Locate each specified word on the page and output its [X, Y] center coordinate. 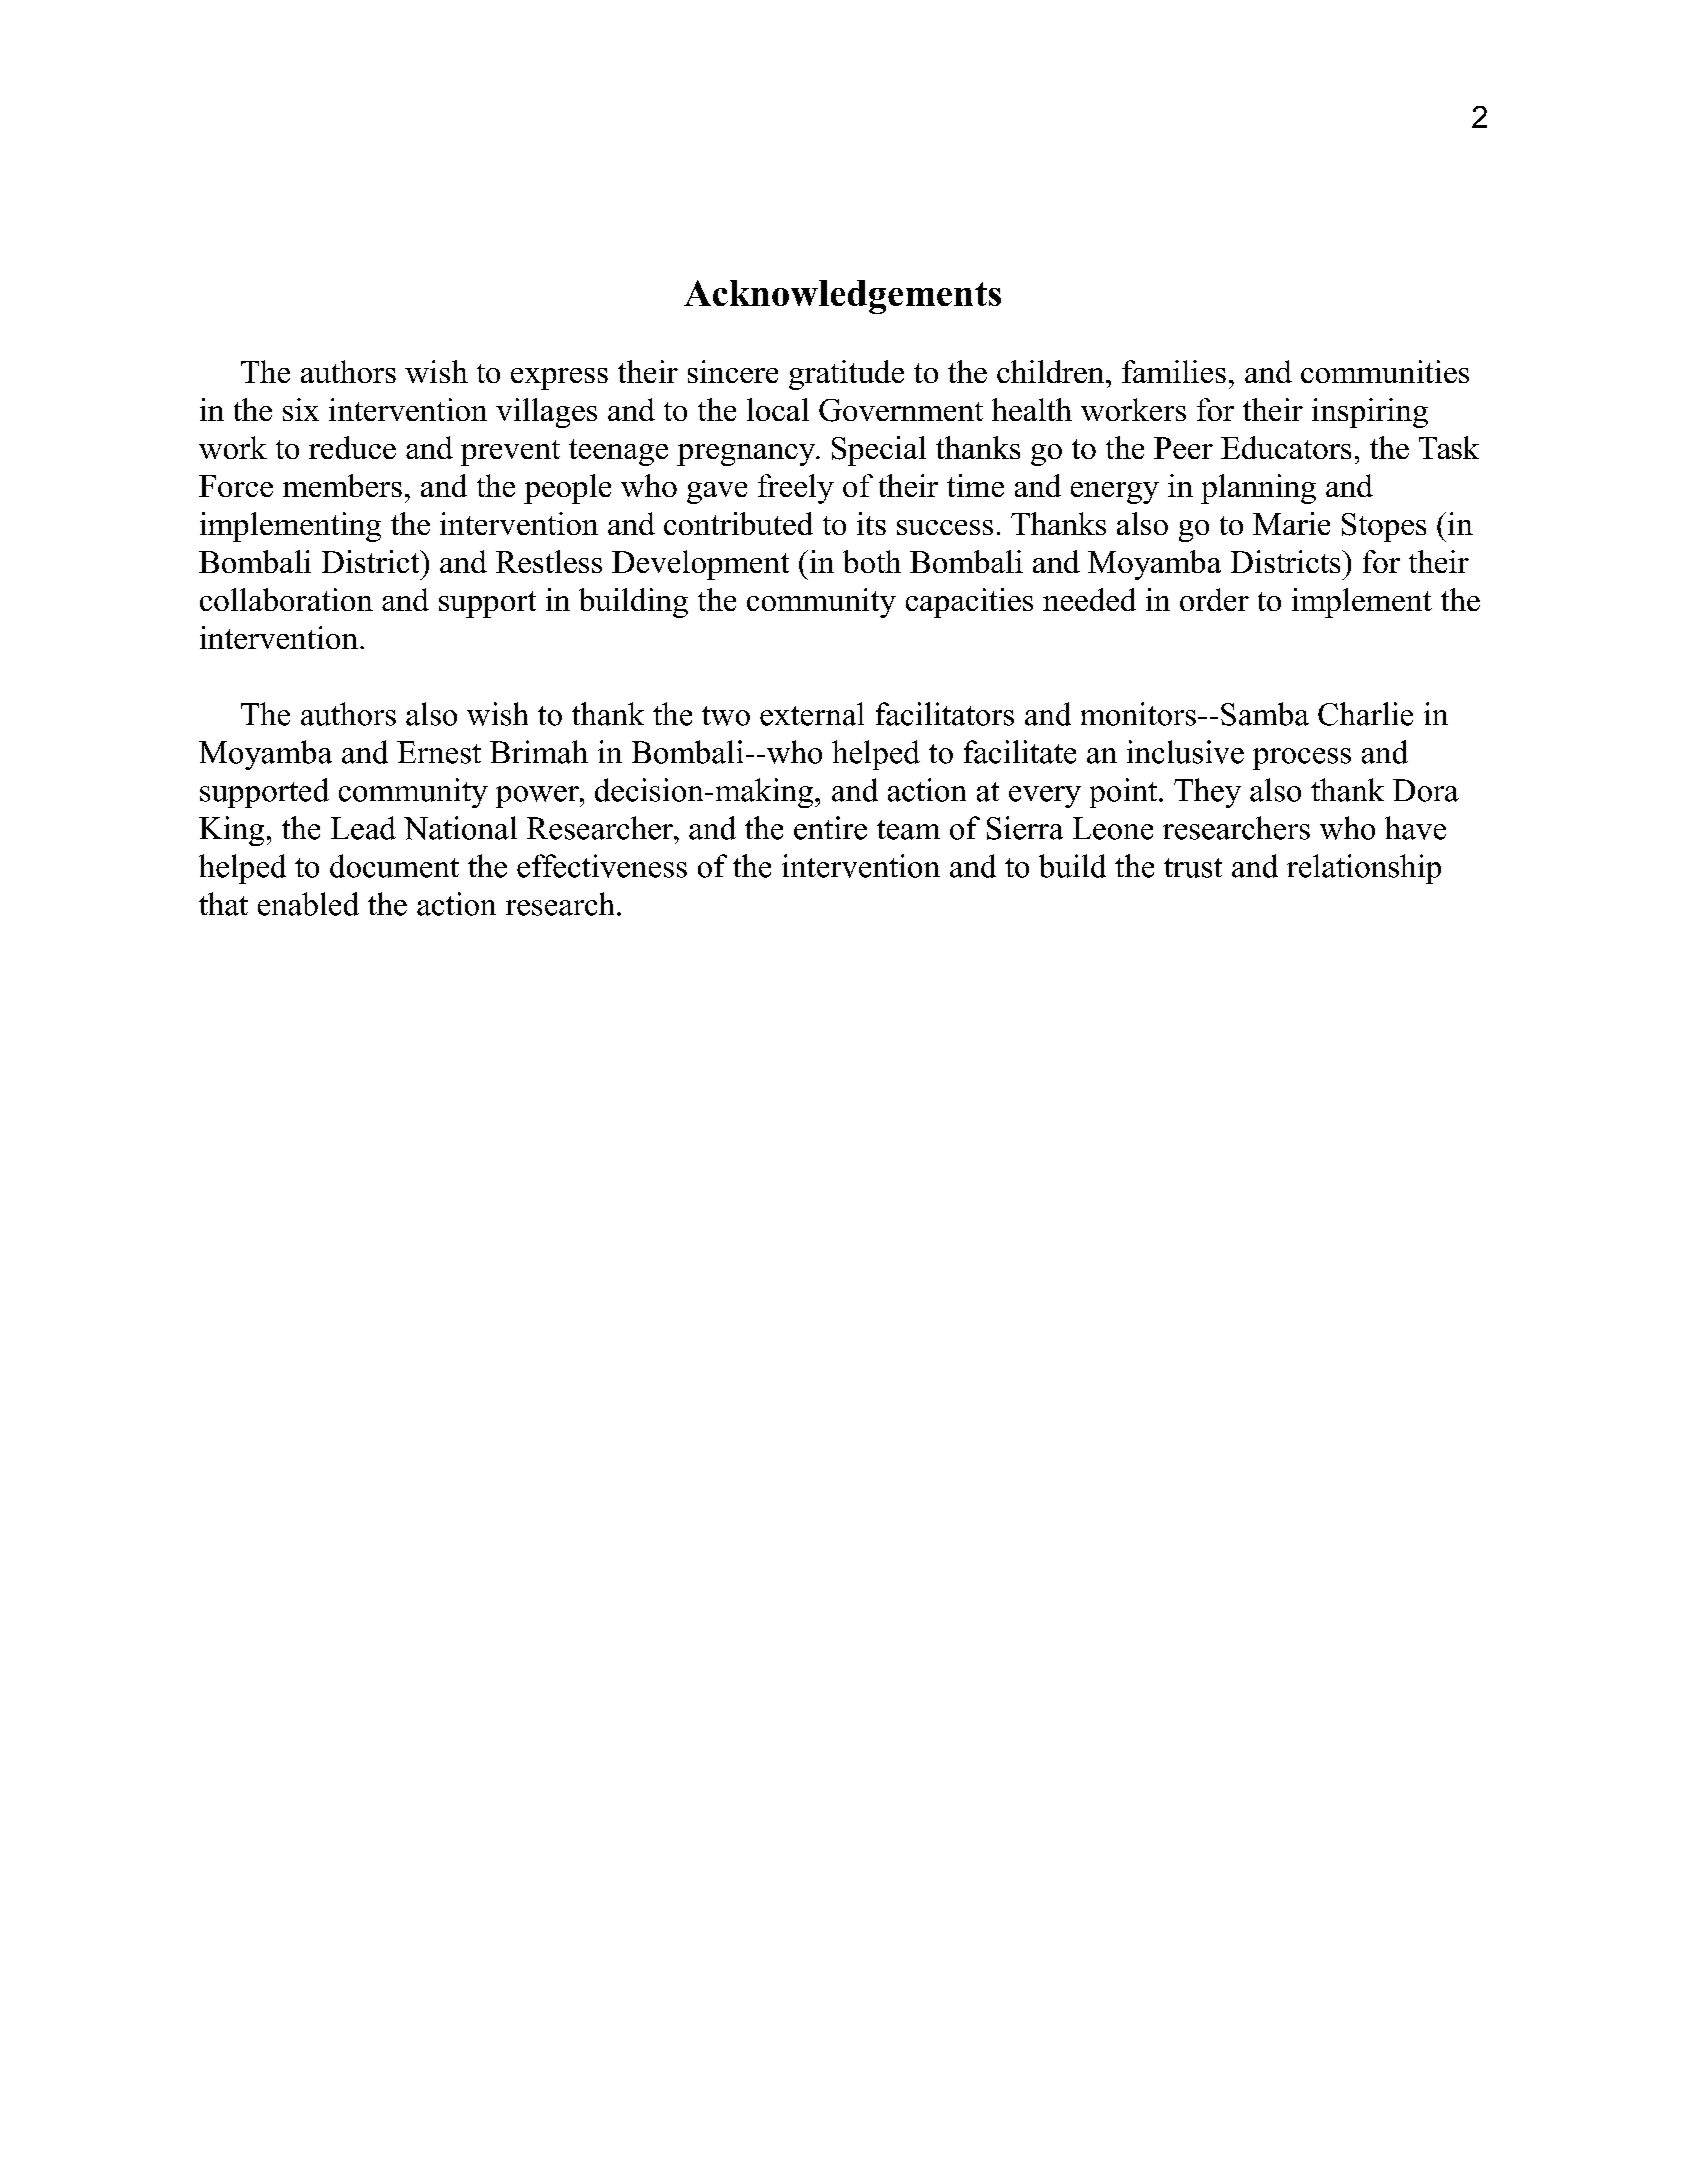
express [559, 379]
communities [1385, 371]
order [1214, 599]
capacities [969, 603]
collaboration [286, 599]
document [394, 866]
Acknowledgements [842, 297]
